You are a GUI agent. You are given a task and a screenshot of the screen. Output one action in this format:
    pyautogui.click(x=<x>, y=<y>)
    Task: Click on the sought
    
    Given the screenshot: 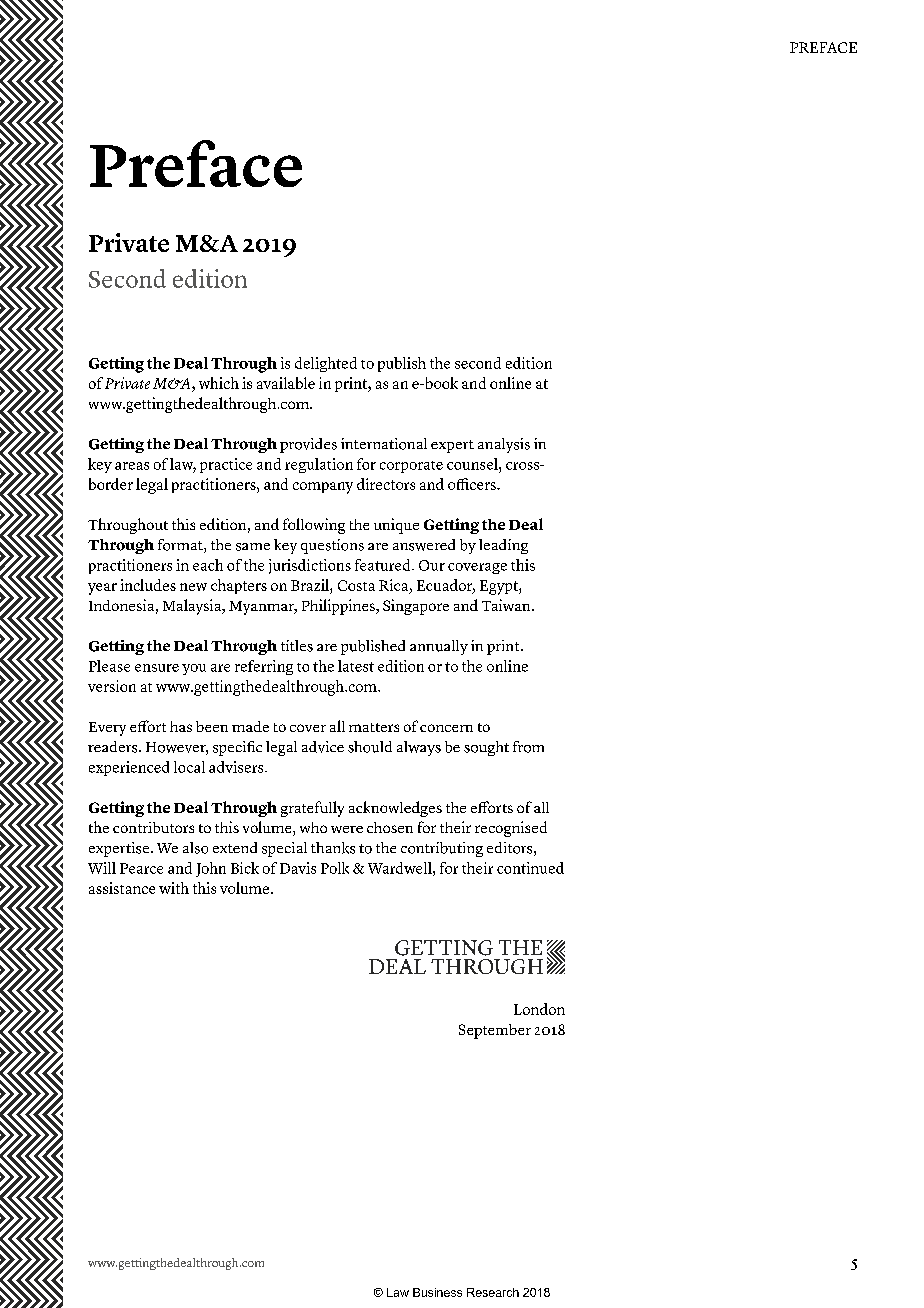 What is the action you would take?
    pyautogui.click(x=486, y=748)
